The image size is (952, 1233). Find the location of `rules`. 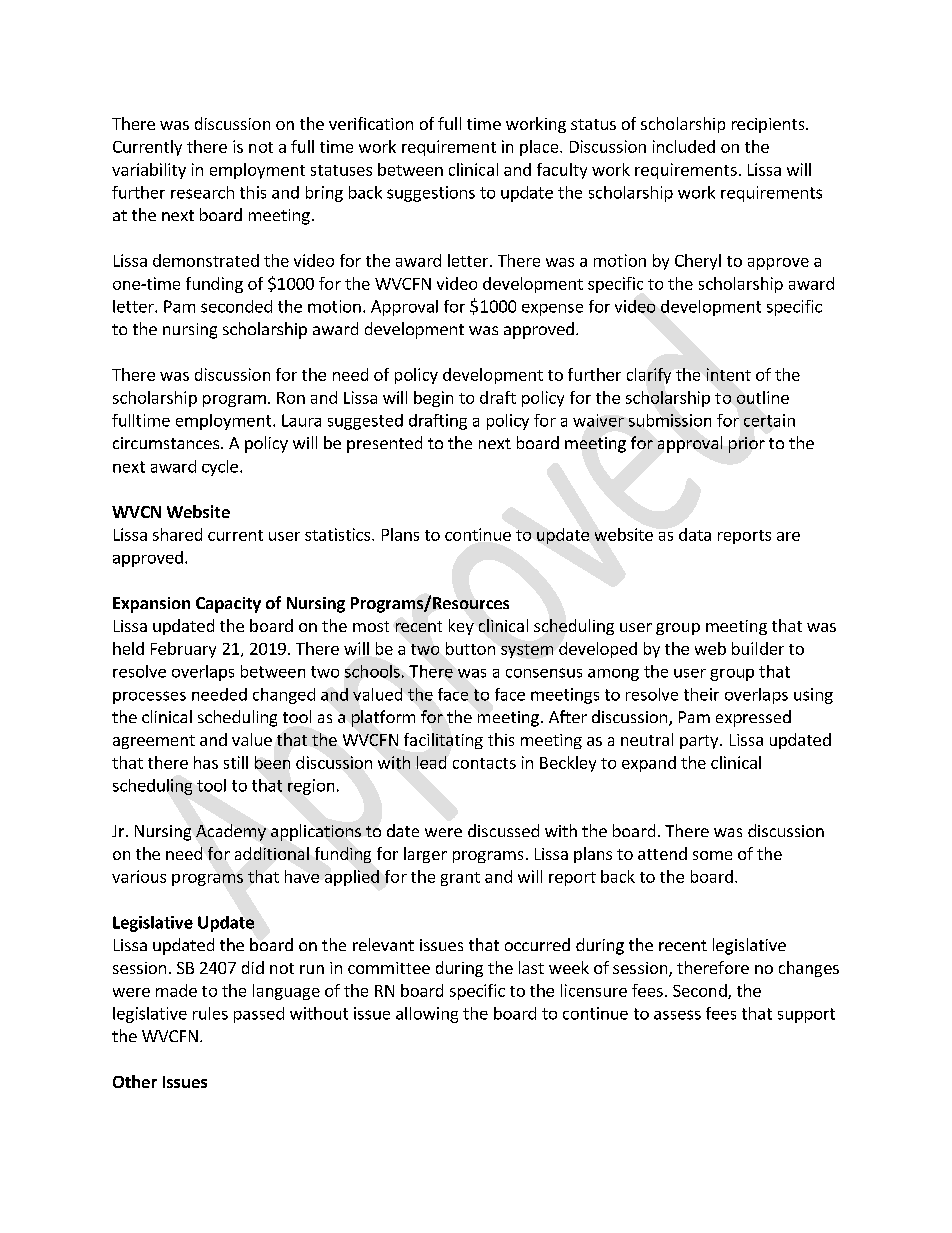

rules is located at coordinates (210, 1013).
